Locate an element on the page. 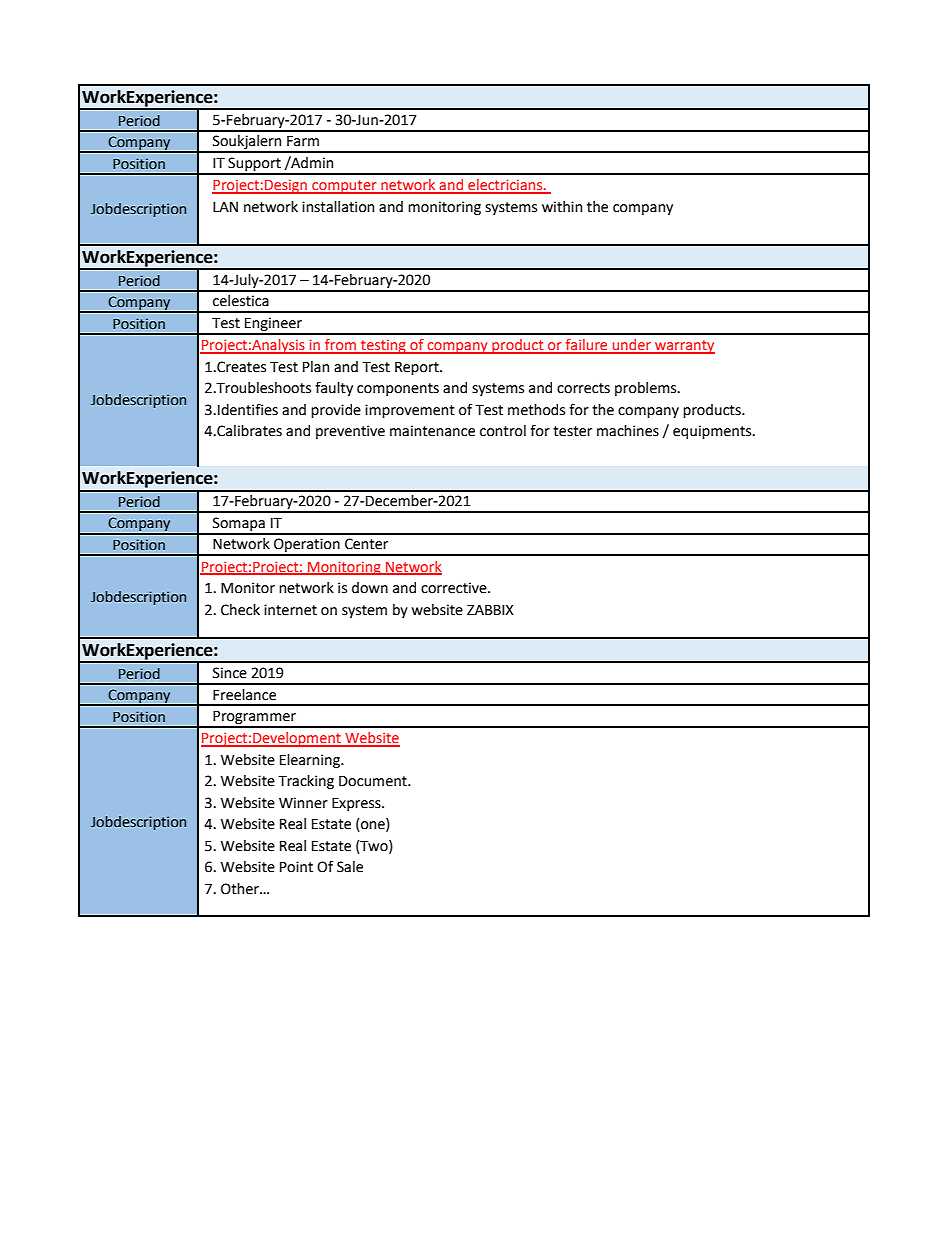 This page has width=952, height=1233. under is located at coordinates (631, 346).
